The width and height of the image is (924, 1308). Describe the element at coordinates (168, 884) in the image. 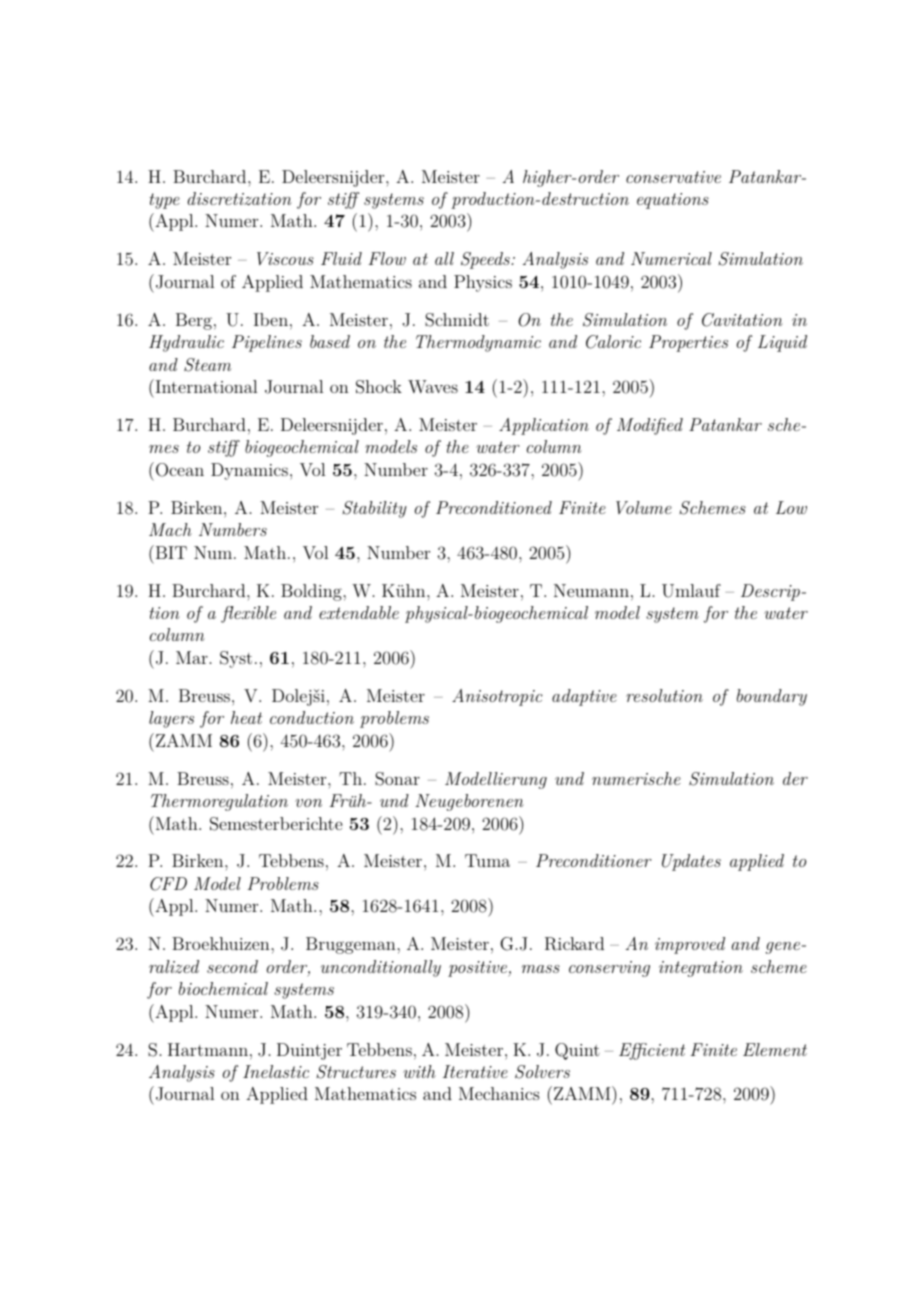

I see `CFD` at that location.
